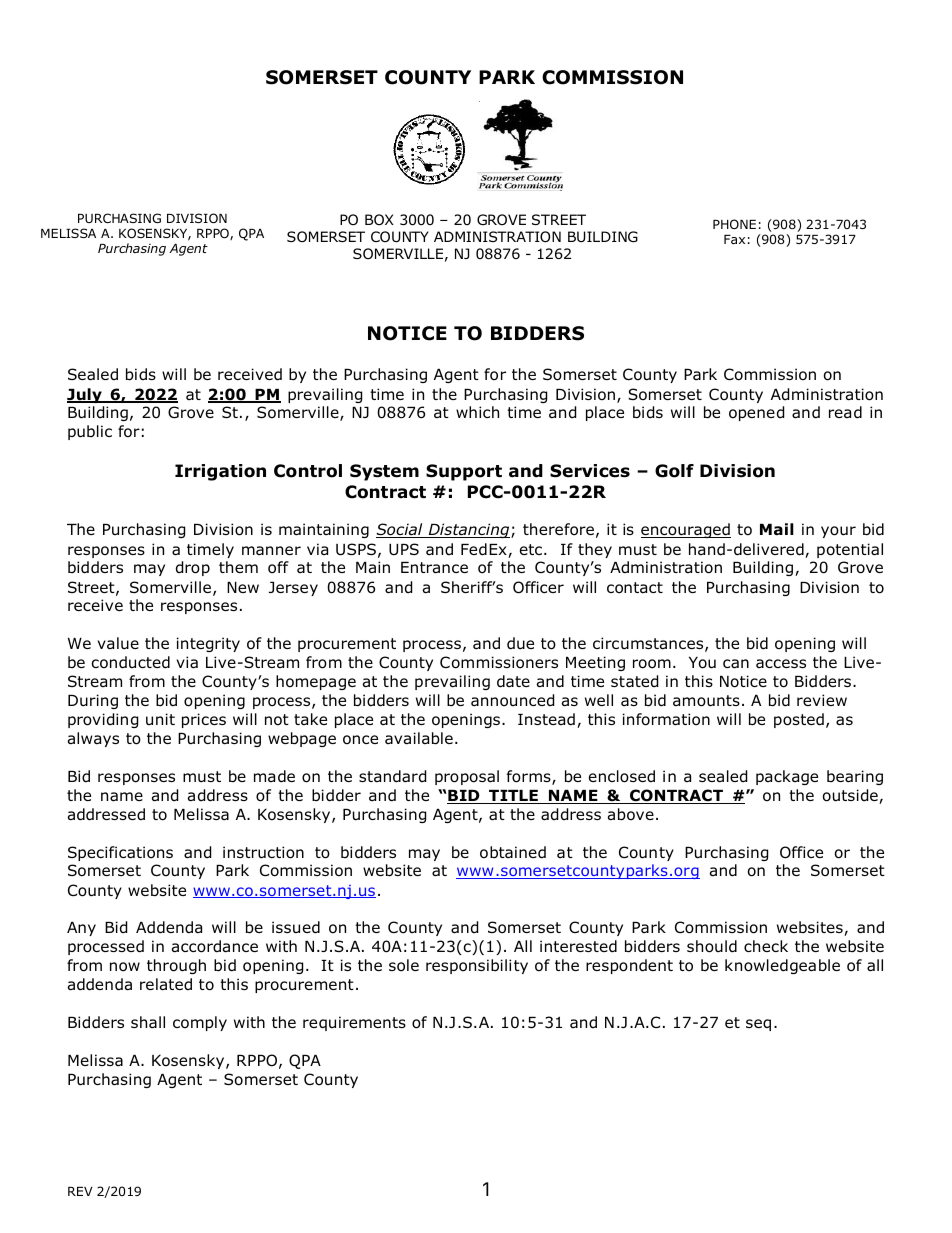 The height and width of the screenshot is (1233, 952). I want to click on responsibility, so click(477, 966).
